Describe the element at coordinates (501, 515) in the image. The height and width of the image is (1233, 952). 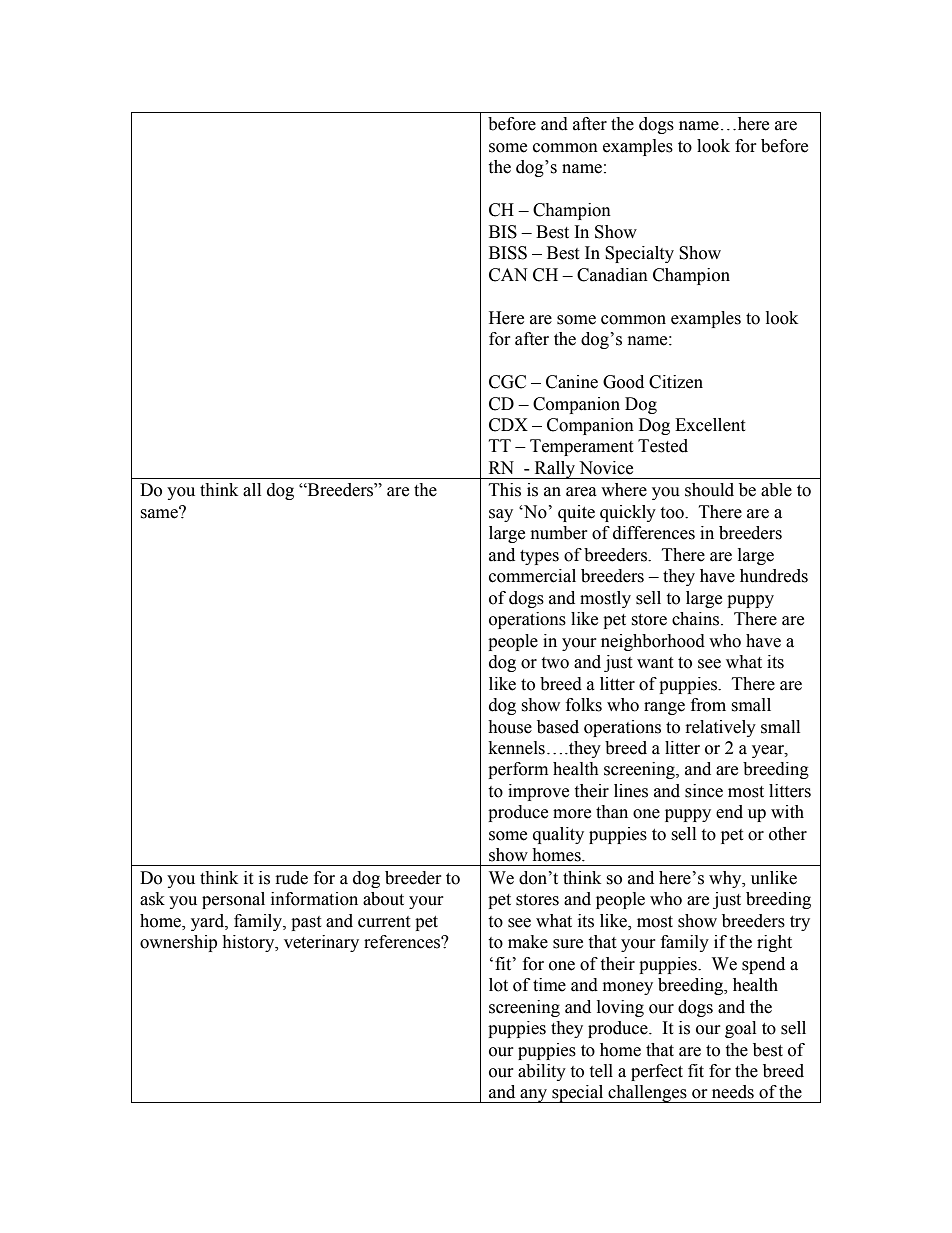
I see `say` at that location.
